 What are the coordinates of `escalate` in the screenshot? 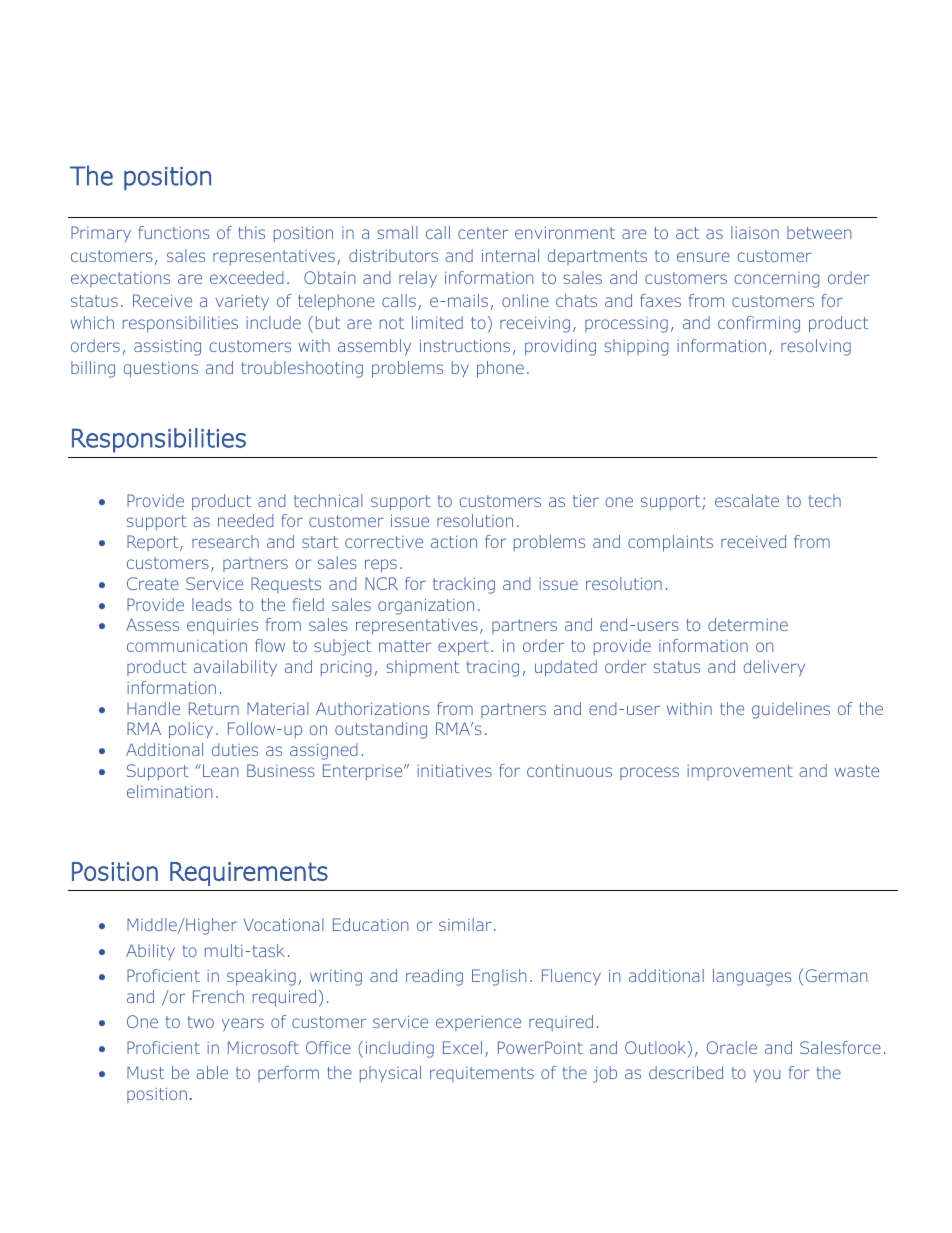 It's located at (747, 500).
